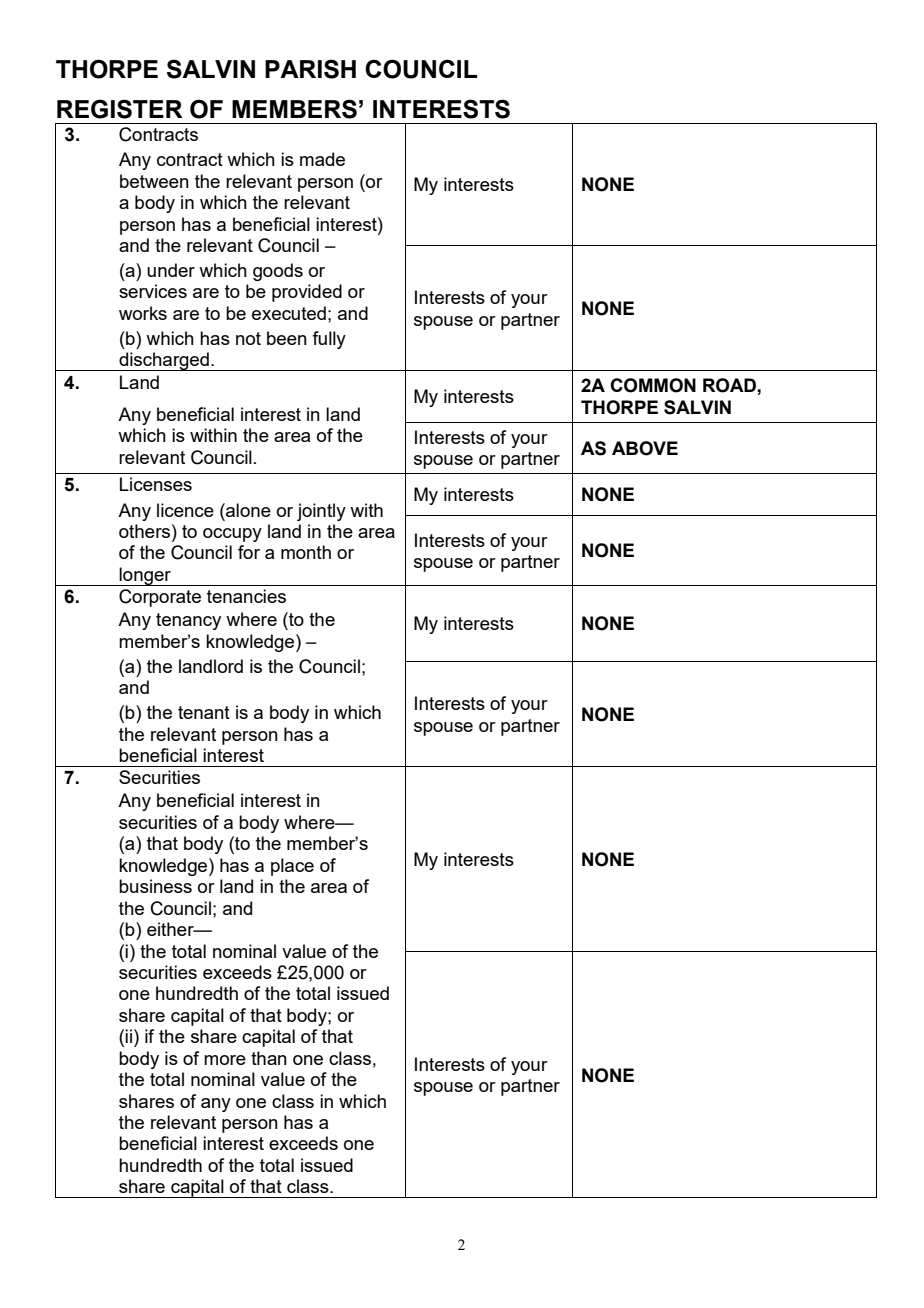 Image resolution: width=924 pixels, height=1308 pixels. What do you see at coordinates (322, 159) in the image?
I see `made` at bounding box center [322, 159].
